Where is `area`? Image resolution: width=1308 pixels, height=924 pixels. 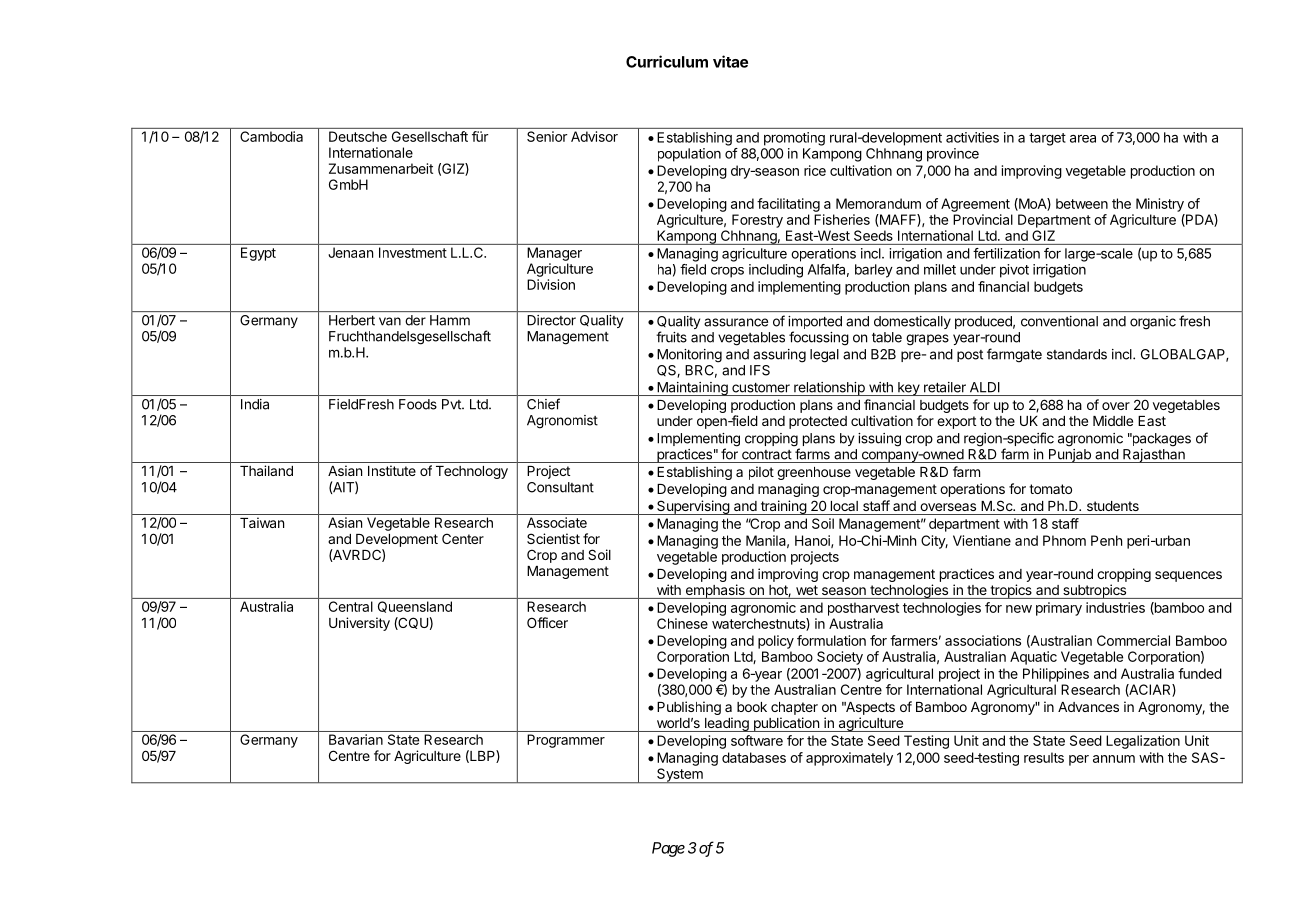
area is located at coordinates (1083, 138).
